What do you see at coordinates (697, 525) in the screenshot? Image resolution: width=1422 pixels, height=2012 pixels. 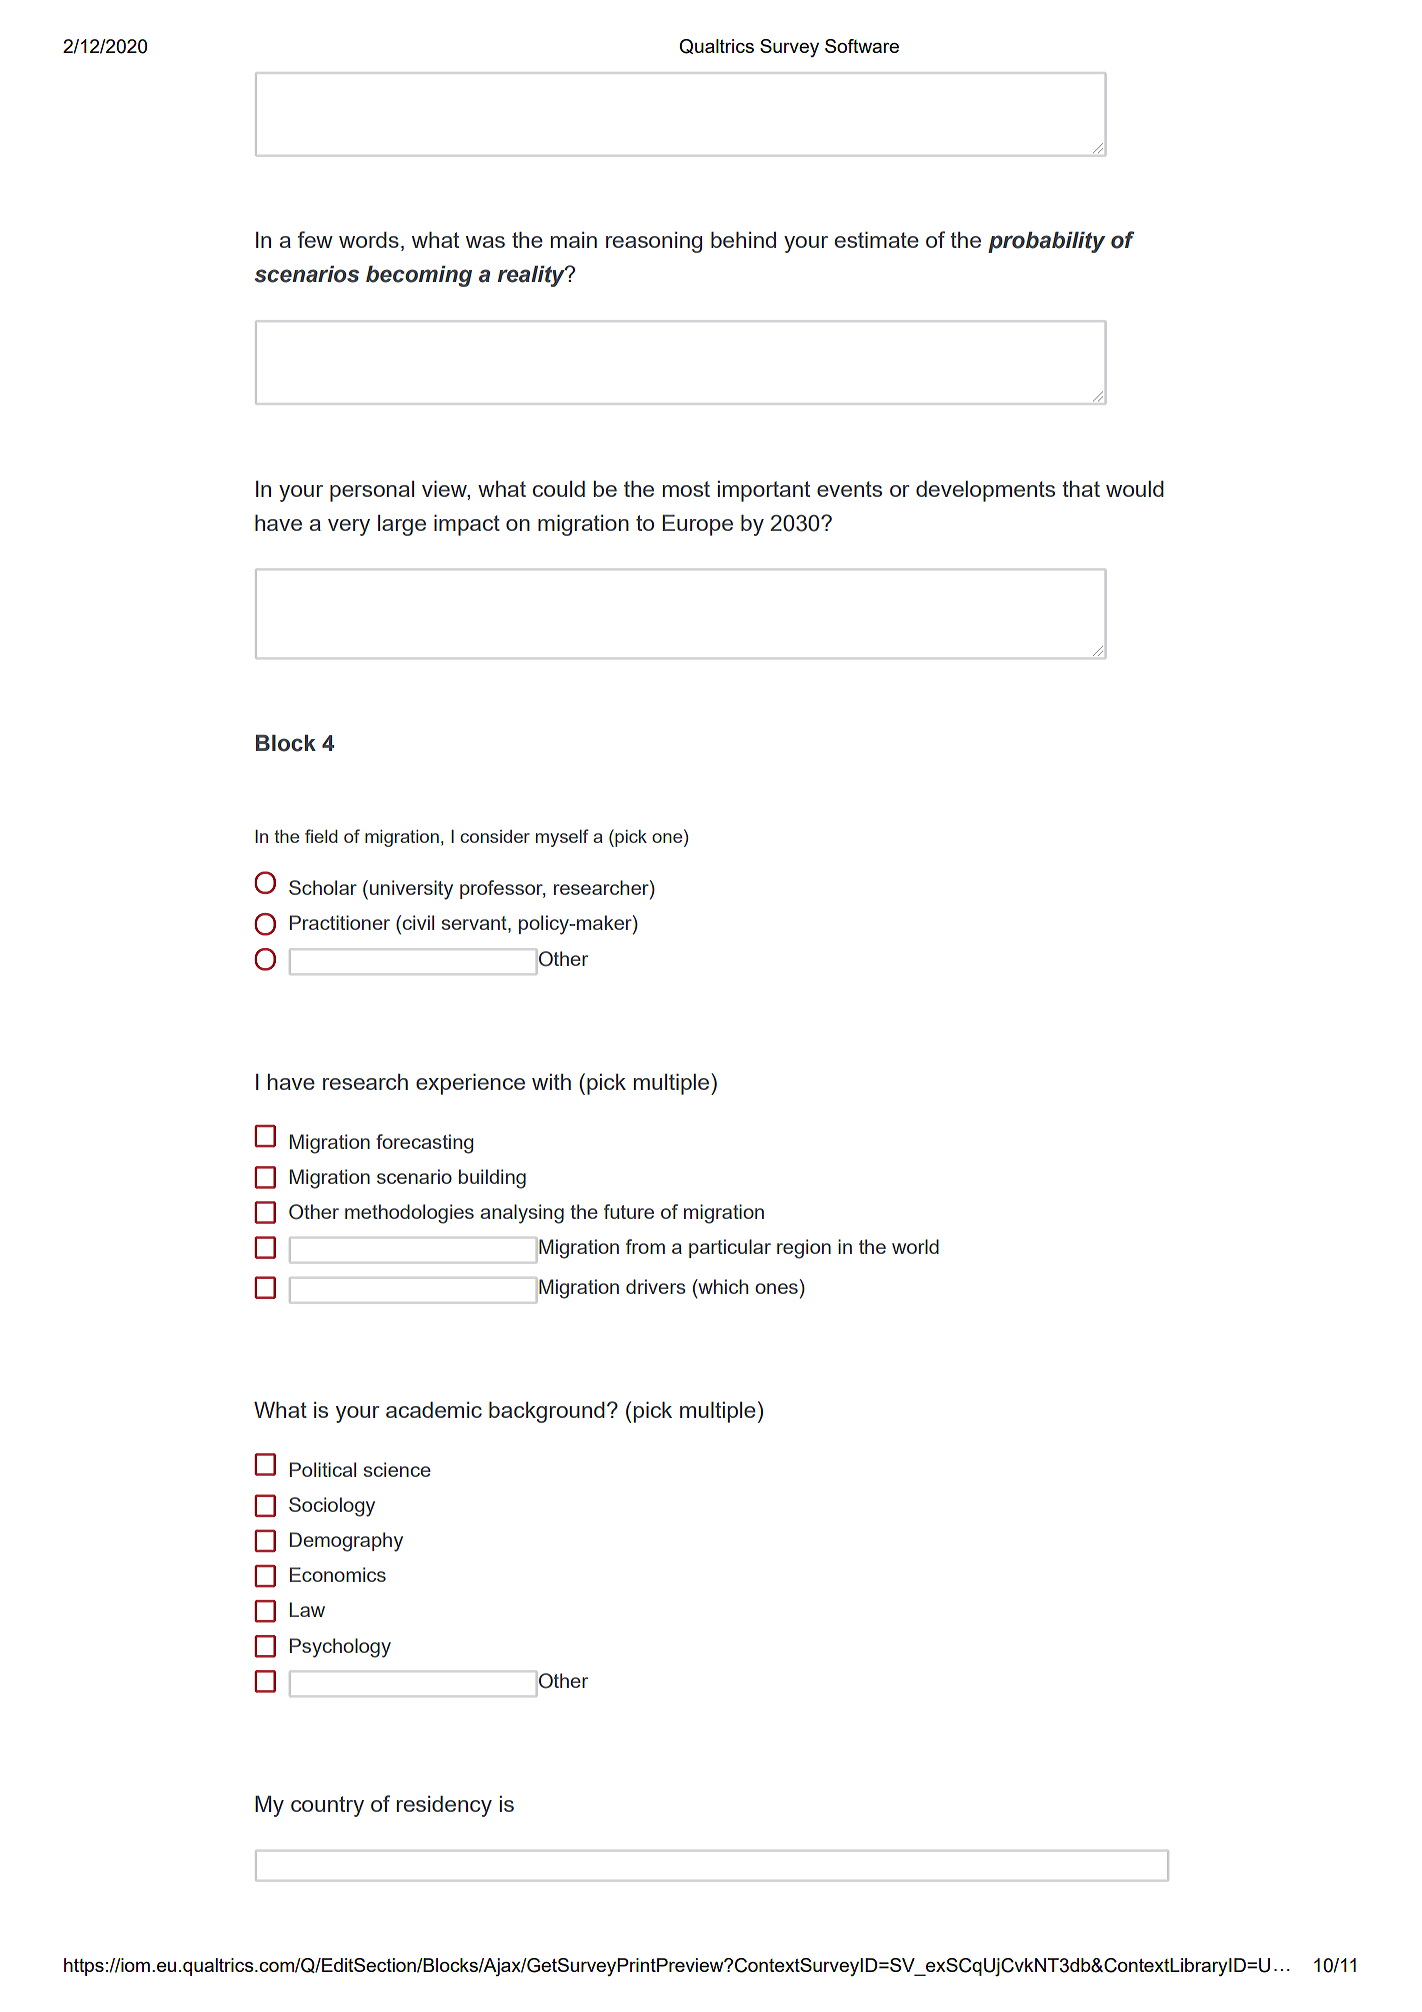 I see `Europe` at bounding box center [697, 525].
